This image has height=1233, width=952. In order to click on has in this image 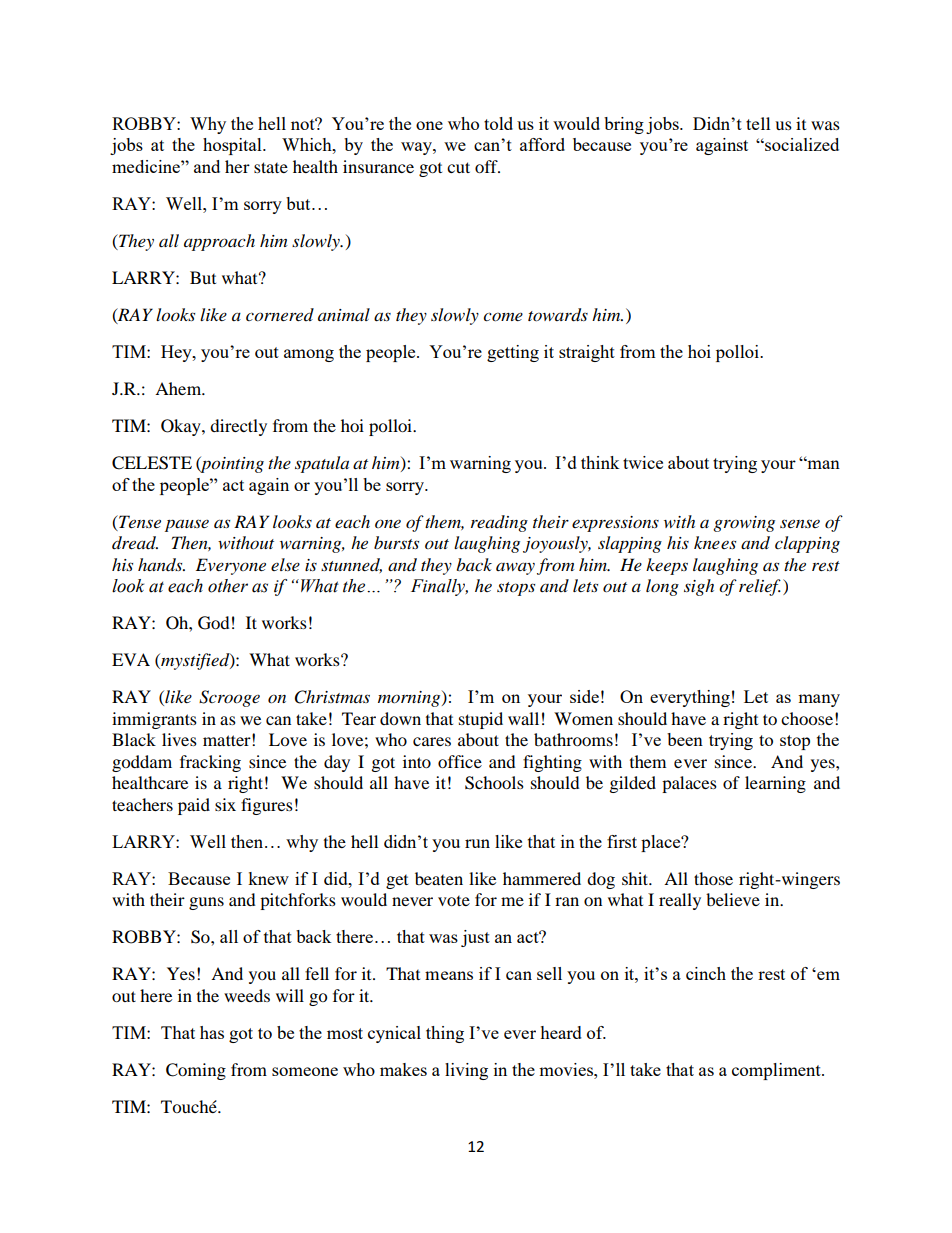, I will do `click(212, 1032)`.
